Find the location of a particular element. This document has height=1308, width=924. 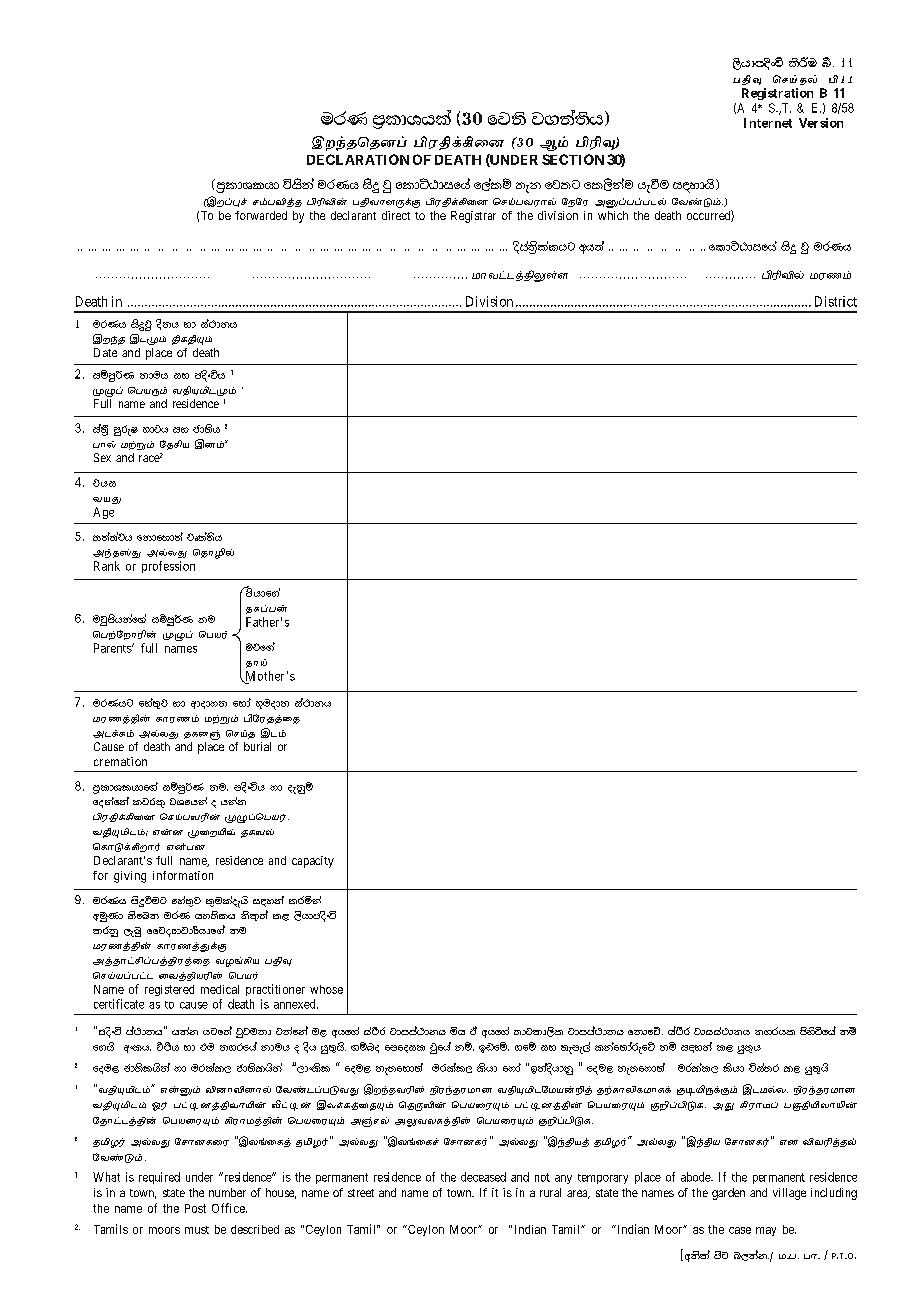

garden is located at coordinates (728, 1194).
